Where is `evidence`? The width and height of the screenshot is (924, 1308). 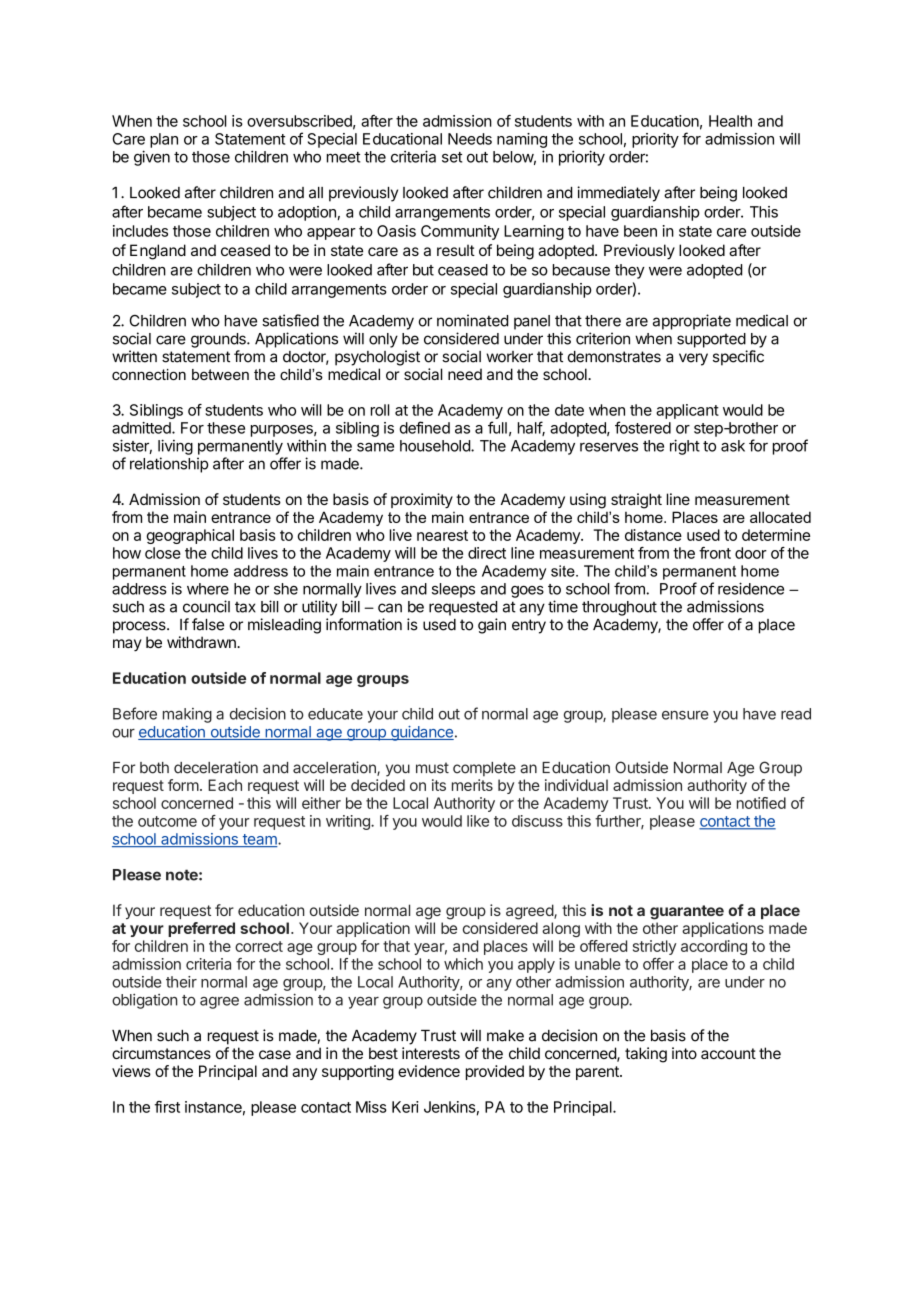 evidence is located at coordinates (429, 1071).
